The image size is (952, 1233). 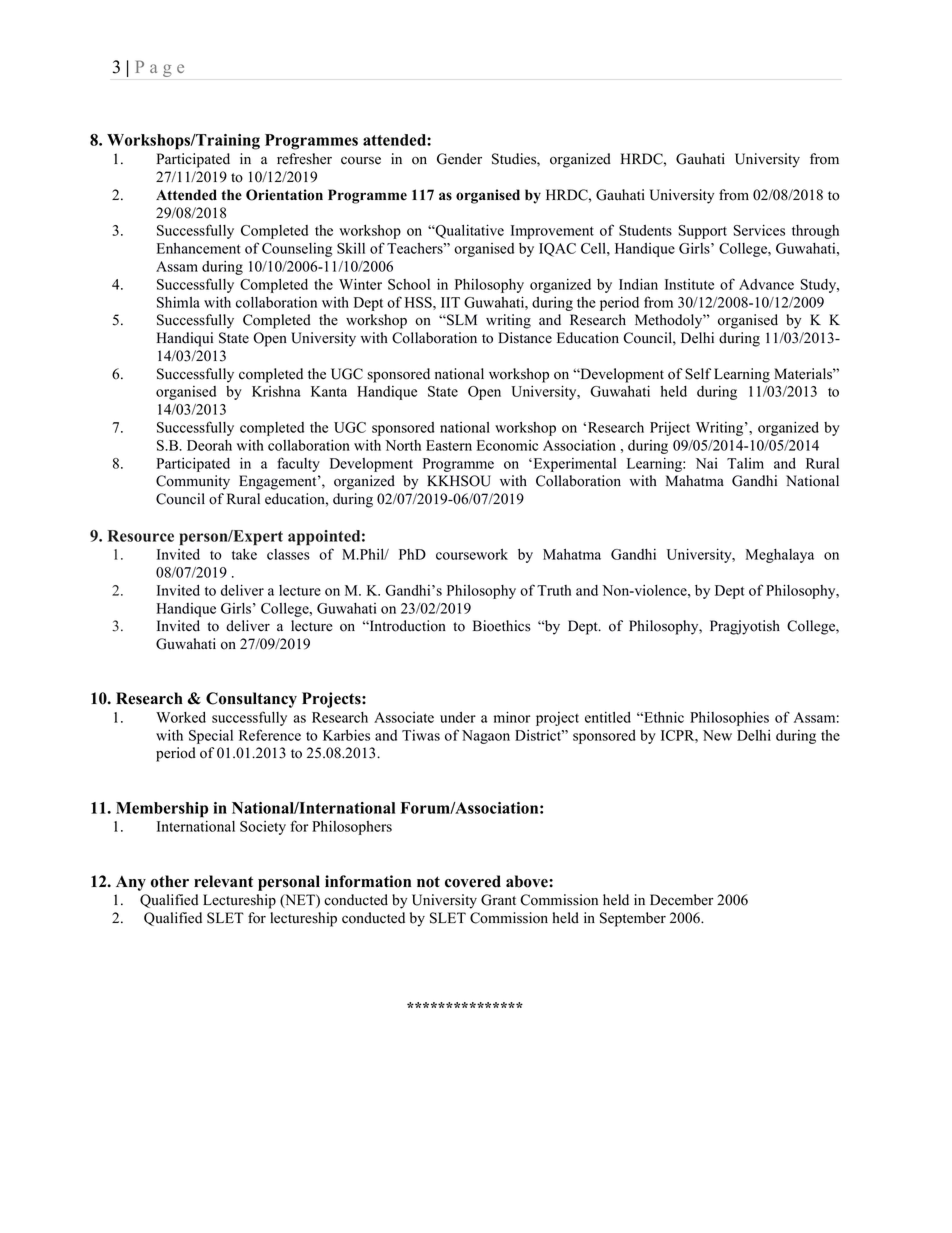 What do you see at coordinates (244, 554) in the screenshot?
I see `take` at bounding box center [244, 554].
